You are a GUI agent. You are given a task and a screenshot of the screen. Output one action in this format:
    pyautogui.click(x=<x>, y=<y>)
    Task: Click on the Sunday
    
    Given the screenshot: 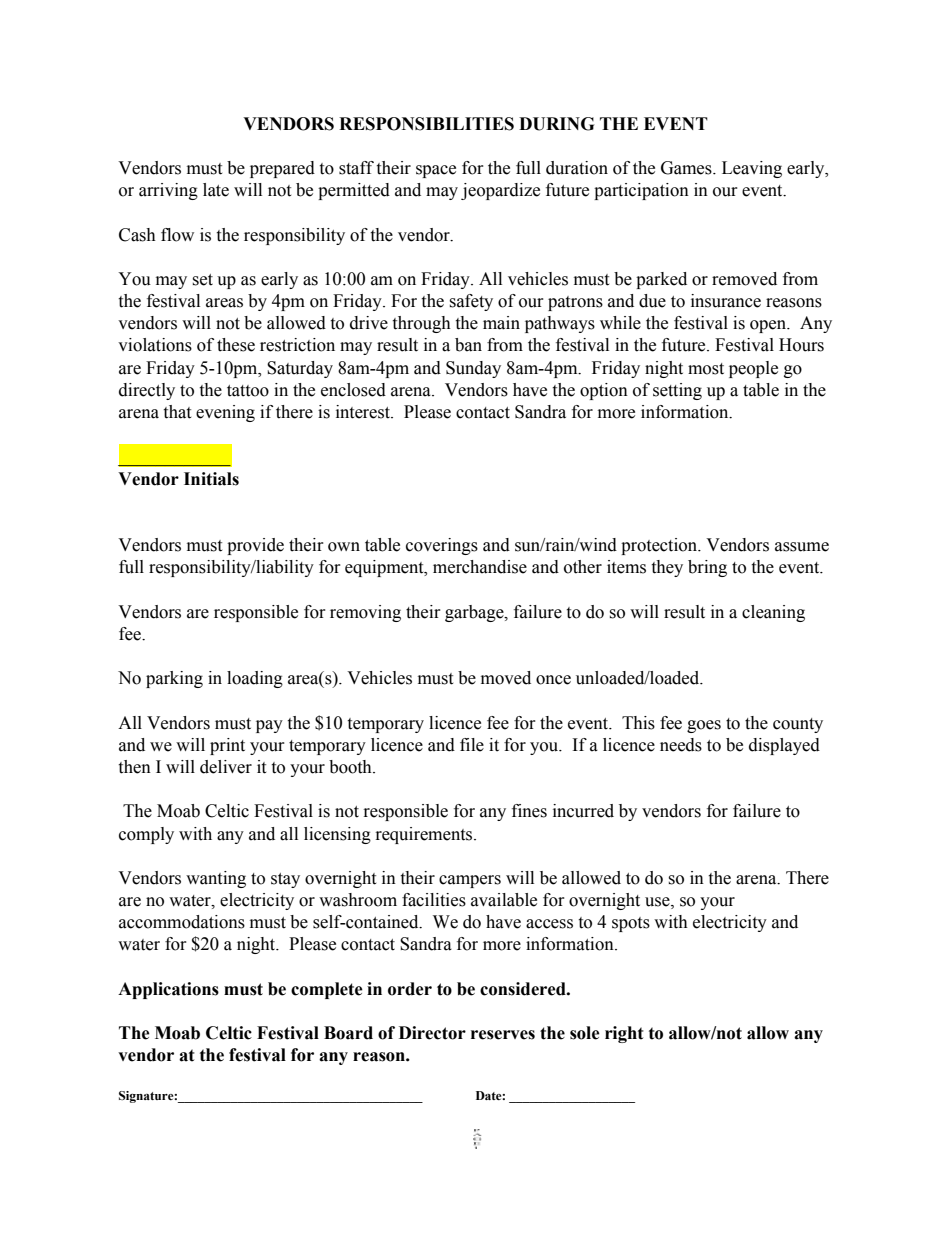 What is the action you would take?
    pyautogui.click(x=473, y=369)
